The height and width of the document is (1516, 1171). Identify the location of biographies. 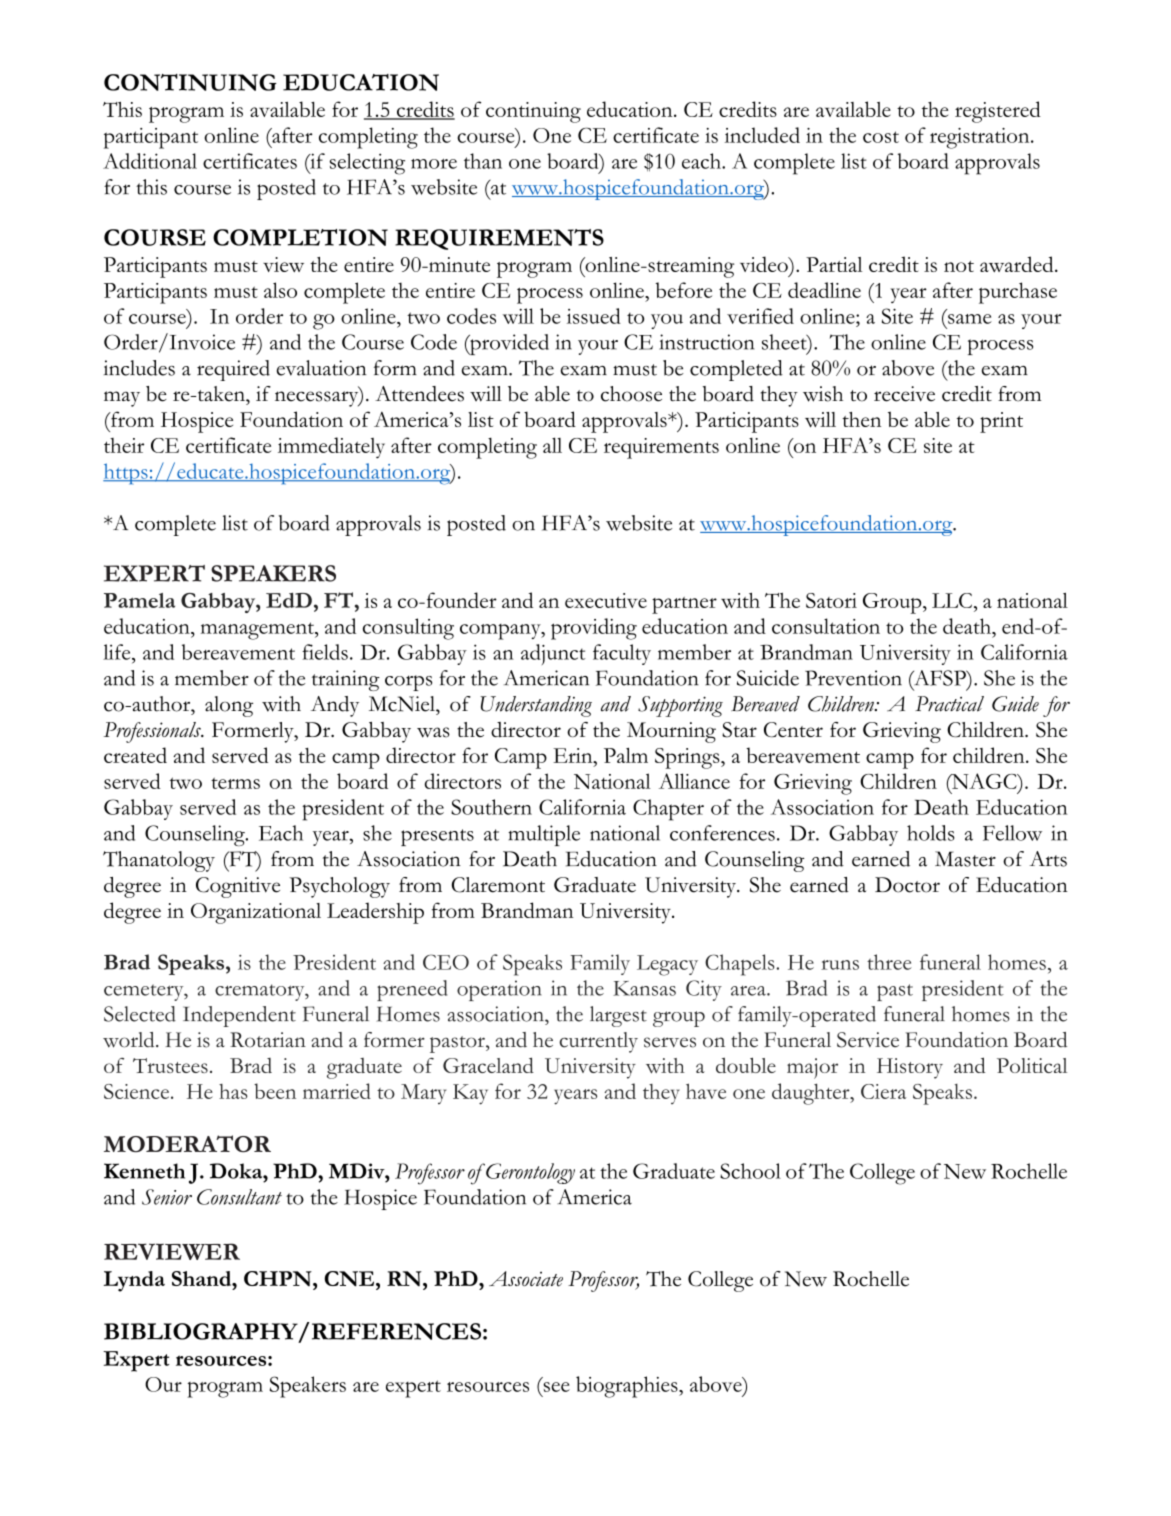
(628, 1387).
